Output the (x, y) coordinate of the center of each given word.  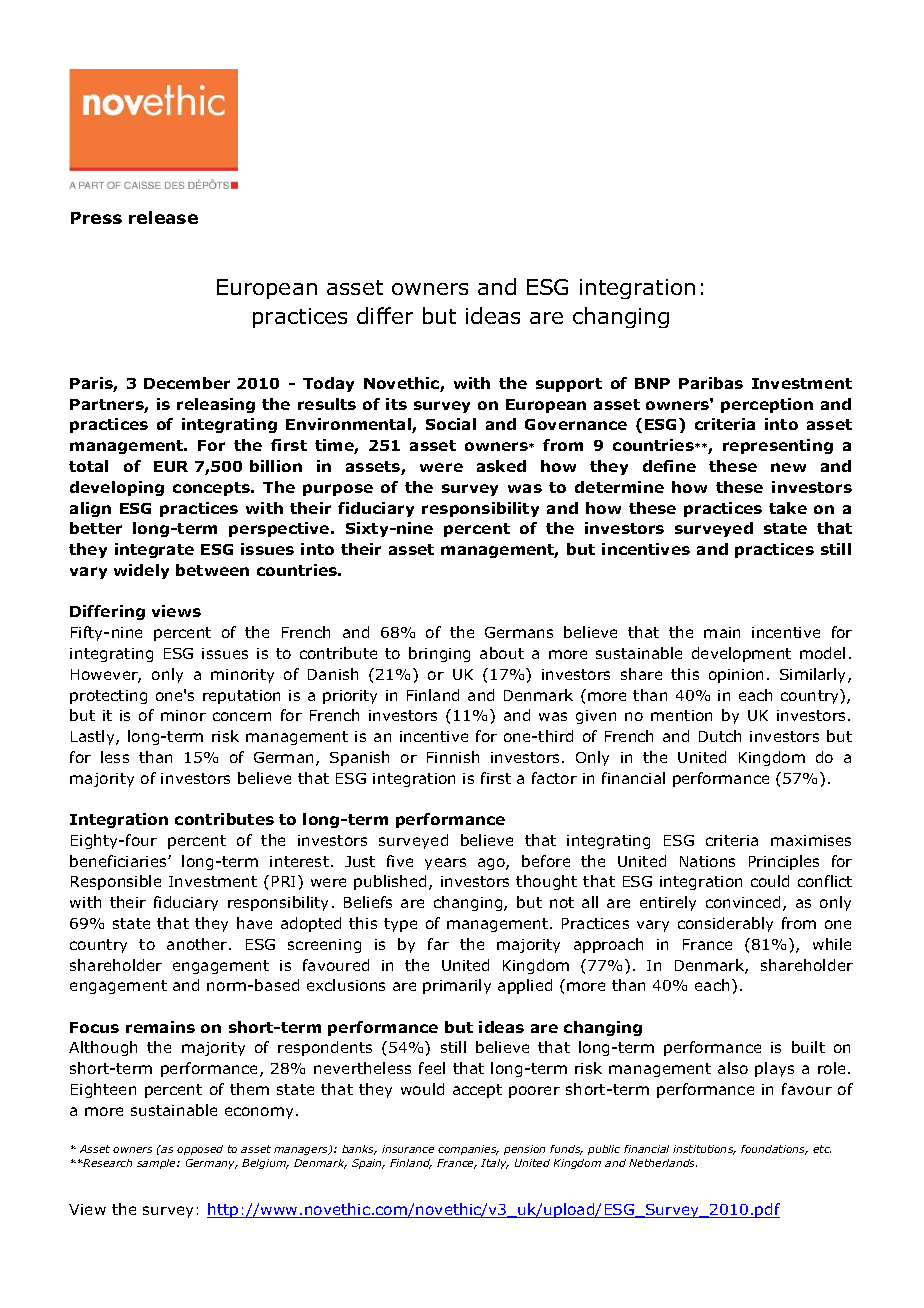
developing (117, 488)
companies (468, 1150)
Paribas (711, 383)
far (438, 944)
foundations (774, 1150)
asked (501, 466)
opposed (200, 1150)
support (569, 385)
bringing (439, 654)
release (163, 217)
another (198, 944)
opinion (736, 676)
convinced (745, 903)
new (788, 467)
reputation (241, 697)
